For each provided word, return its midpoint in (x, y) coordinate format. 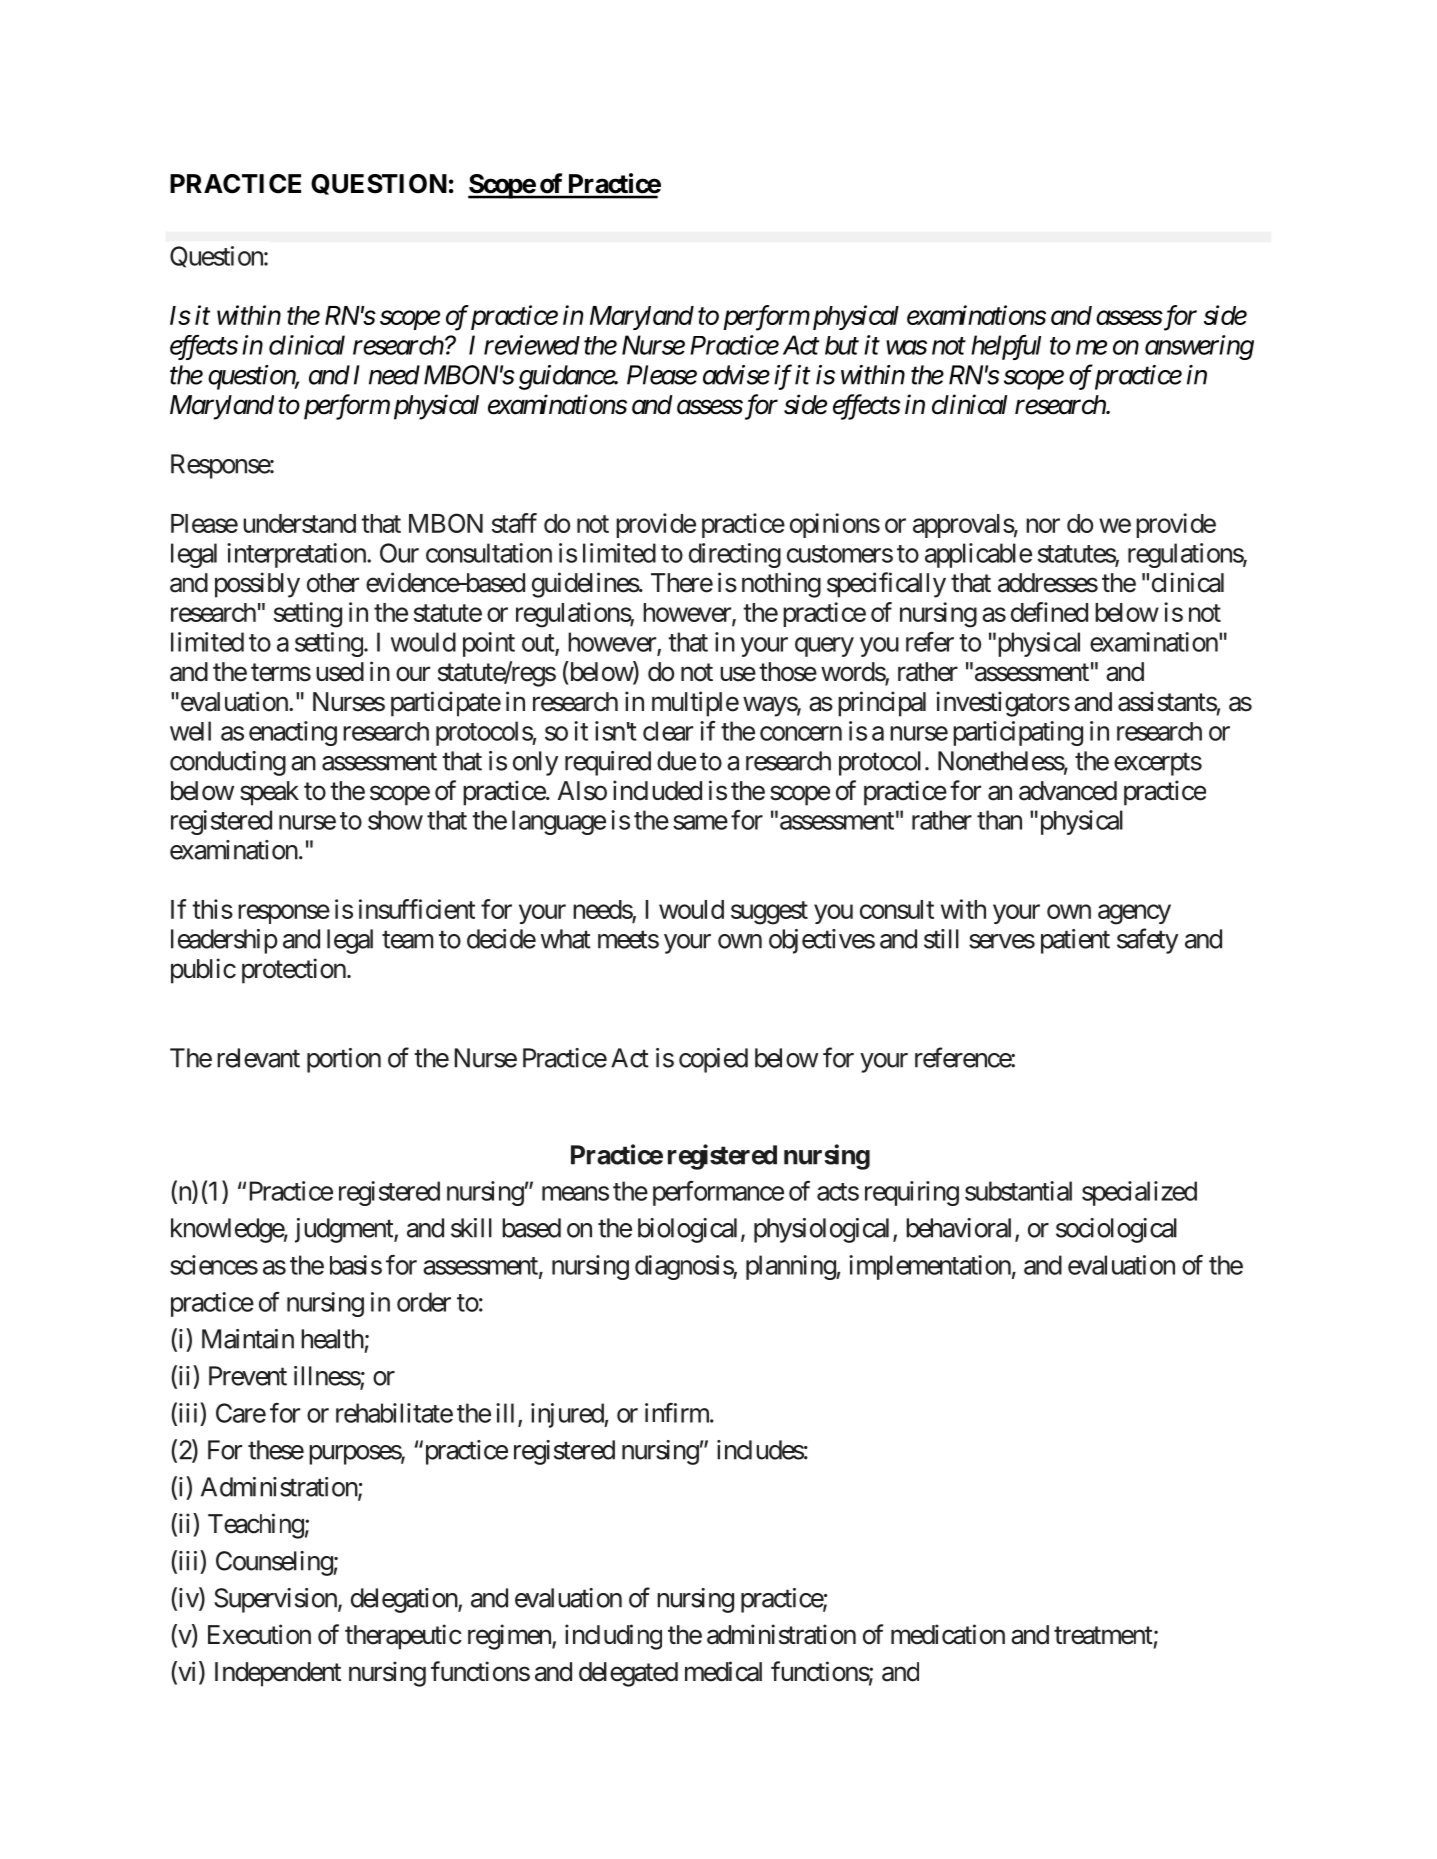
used (340, 672)
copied (713, 1060)
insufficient (417, 909)
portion (344, 1060)
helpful (1006, 347)
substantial (1018, 1191)
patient (1075, 941)
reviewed (532, 345)
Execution (259, 1634)
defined (1049, 612)
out (539, 644)
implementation (930, 1267)
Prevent (248, 1376)
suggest (769, 913)
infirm (678, 1413)
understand (299, 523)
